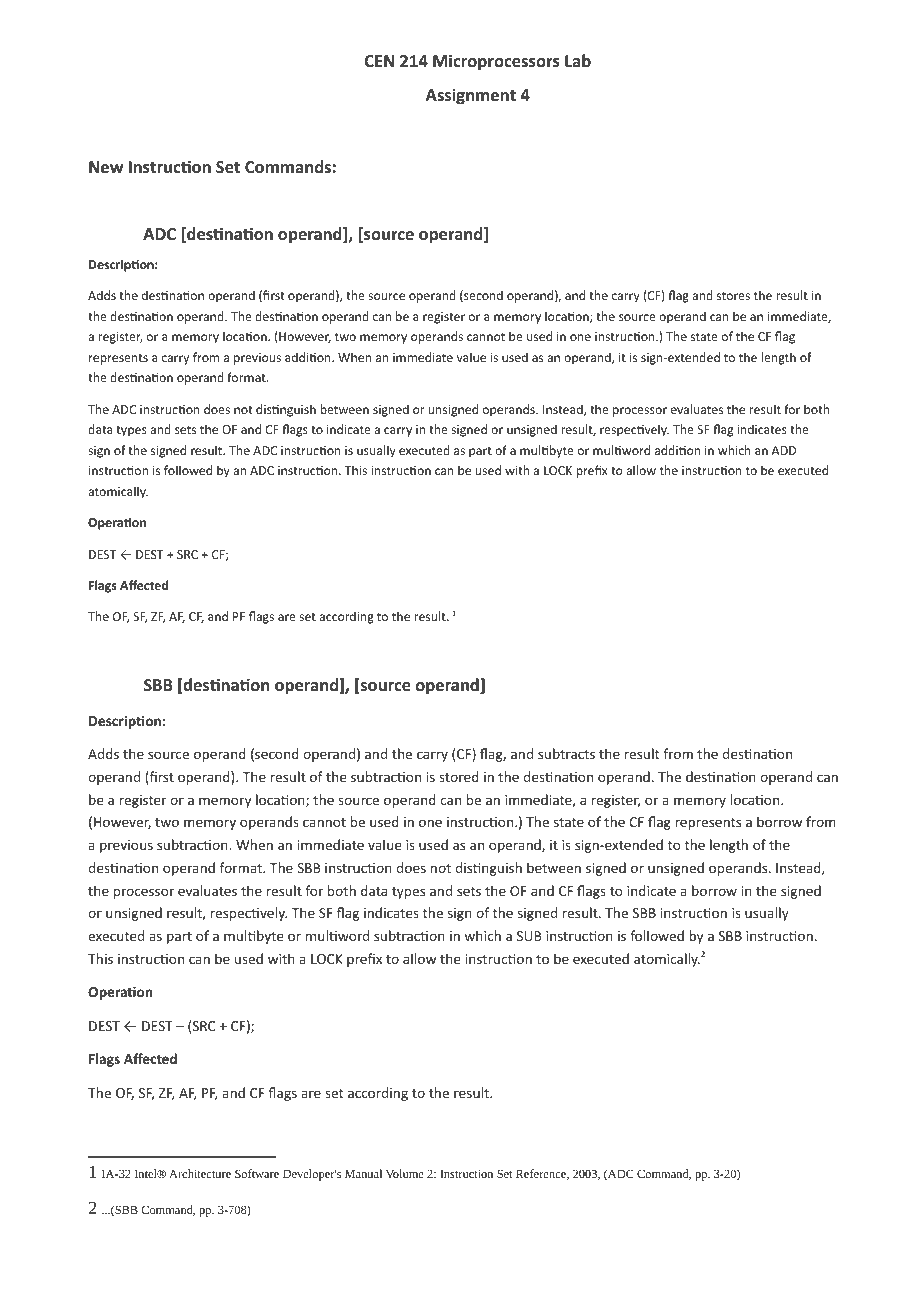  Describe the element at coordinates (379, 61) in the screenshot. I see `CEN` at that location.
